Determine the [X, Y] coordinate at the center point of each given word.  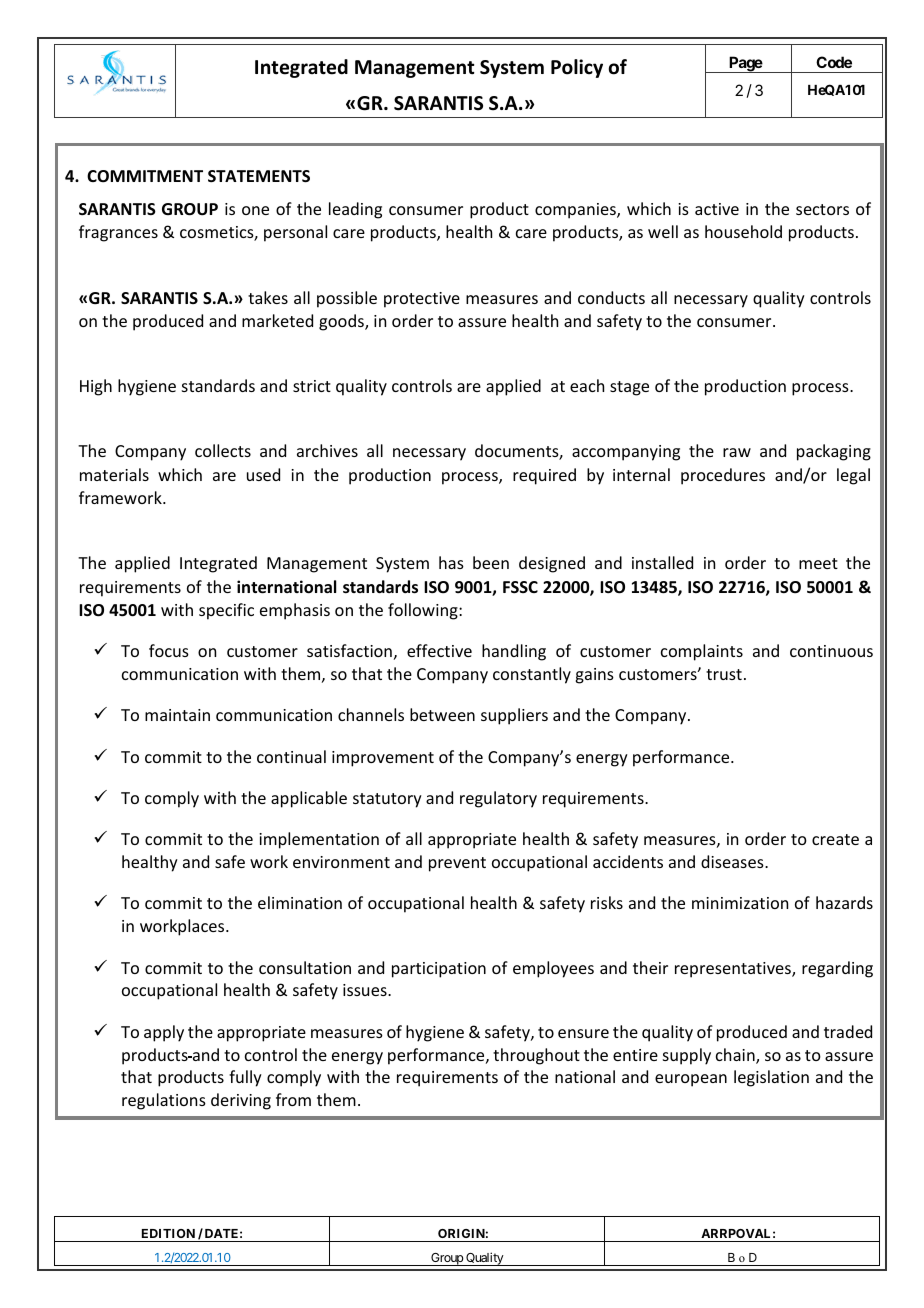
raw [737, 452]
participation [439, 970]
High [96, 387]
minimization [740, 903]
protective [422, 300]
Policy [577, 68]
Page [745, 64]
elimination [300, 902]
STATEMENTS [259, 176]
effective [439, 650]
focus [169, 650]
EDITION [168, 1233]
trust [724, 674]
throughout [536, 1056]
